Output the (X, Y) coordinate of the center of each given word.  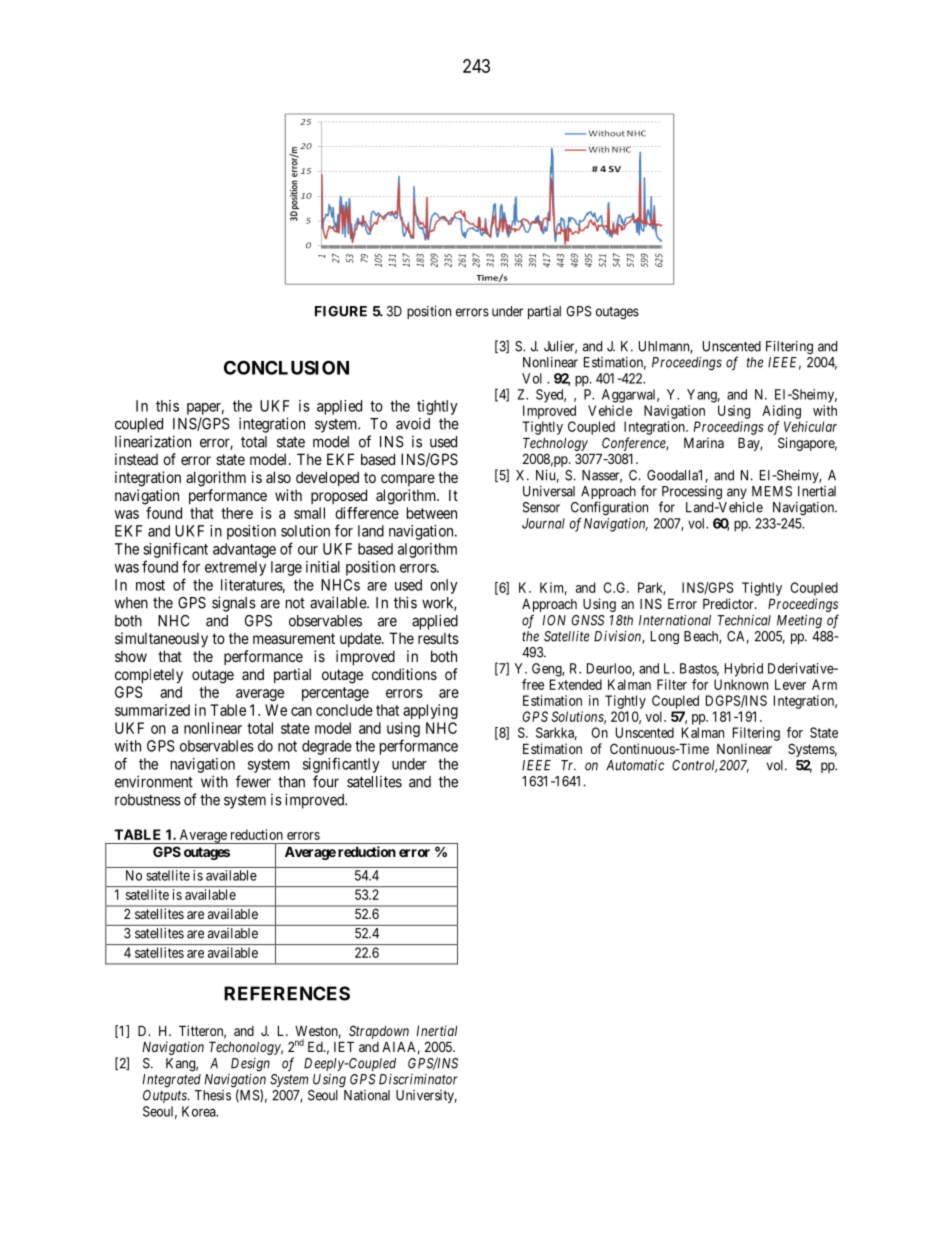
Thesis (213, 1095)
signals (234, 604)
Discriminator (418, 1079)
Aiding (781, 412)
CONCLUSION (286, 367)
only (444, 586)
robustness (148, 800)
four (326, 781)
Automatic (635, 765)
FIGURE (341, 311)
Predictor (729, 603)
